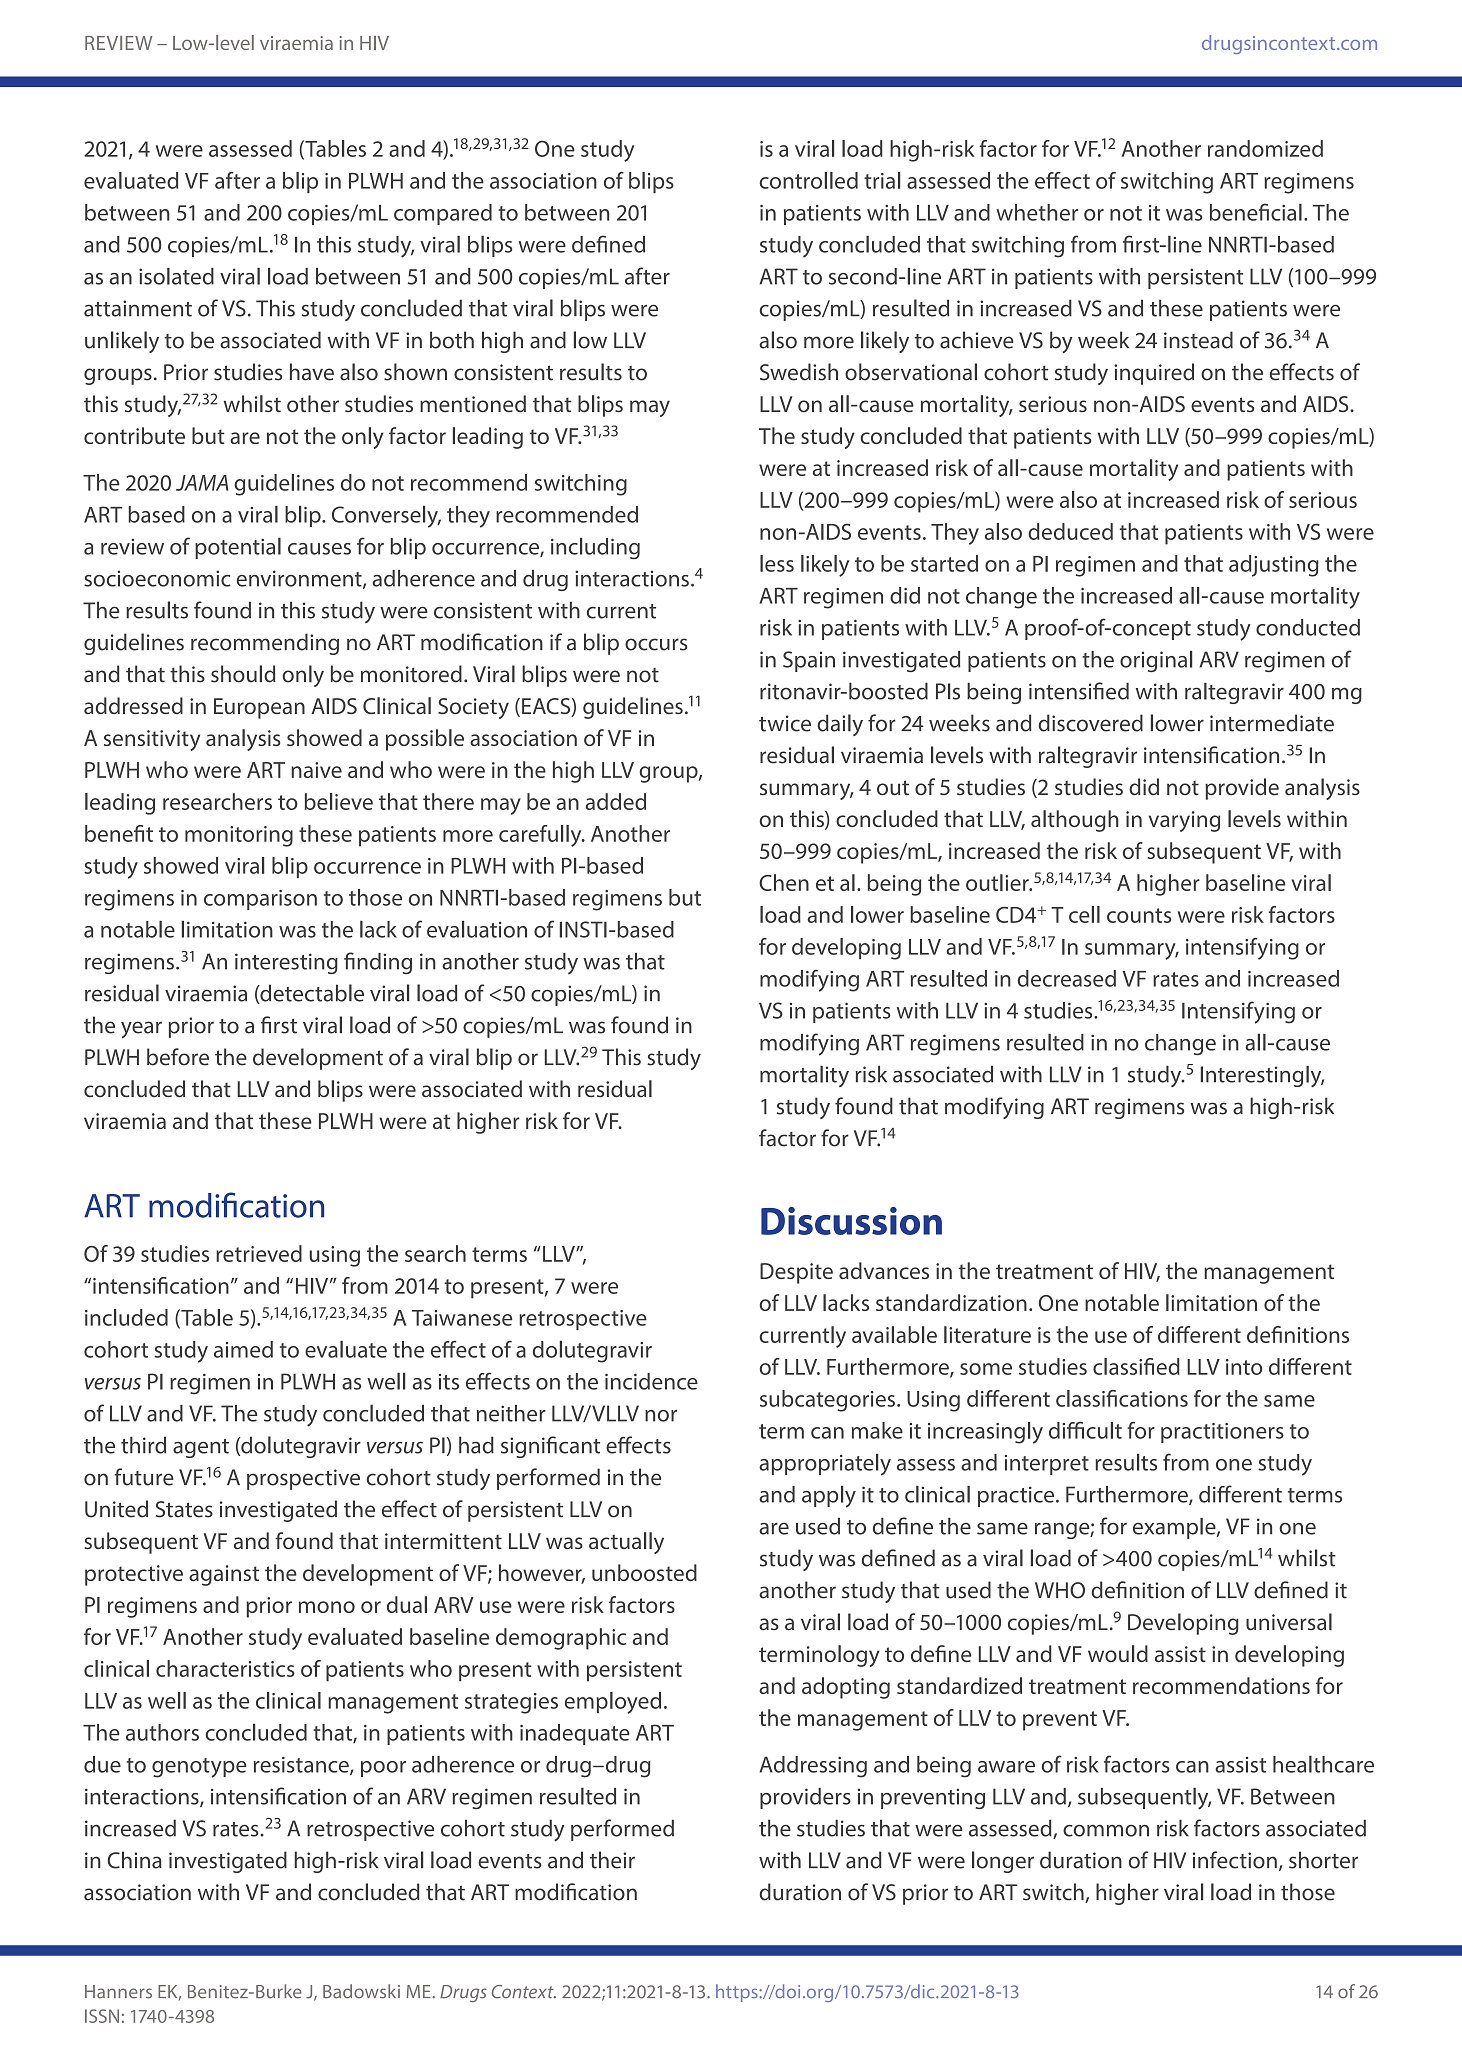 Image resolution: width=1462 pixels, height=2067 pixels. What do you see at coordinates (612, 1860) in the image?
I see `their` at bounding box center [612, 1860].
